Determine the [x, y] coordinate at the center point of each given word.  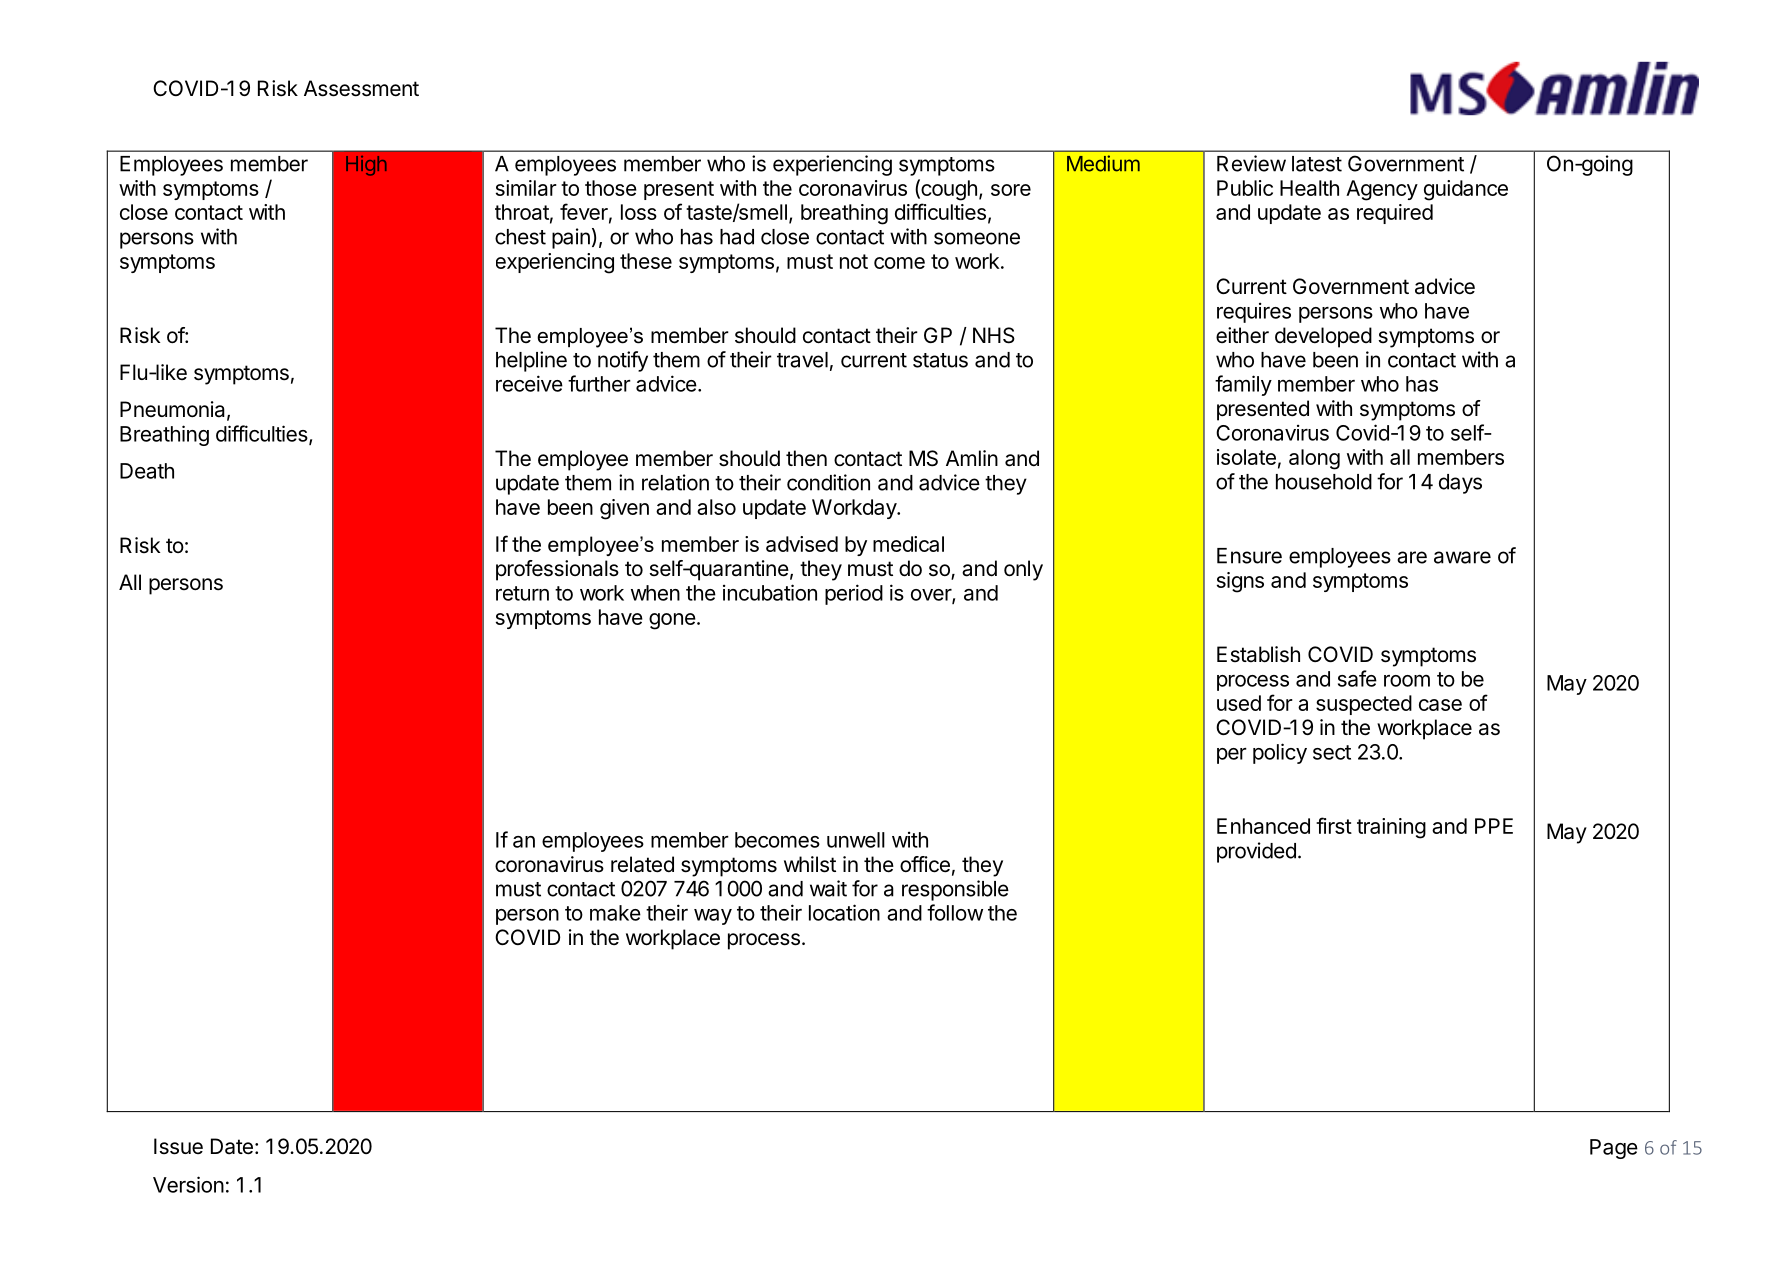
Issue [178, 1146]
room [1407, 680]
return [522, 593]
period [854, 594]
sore [1011, 190]
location [844, 912]
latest [1317, 164]
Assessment [361, 88]
